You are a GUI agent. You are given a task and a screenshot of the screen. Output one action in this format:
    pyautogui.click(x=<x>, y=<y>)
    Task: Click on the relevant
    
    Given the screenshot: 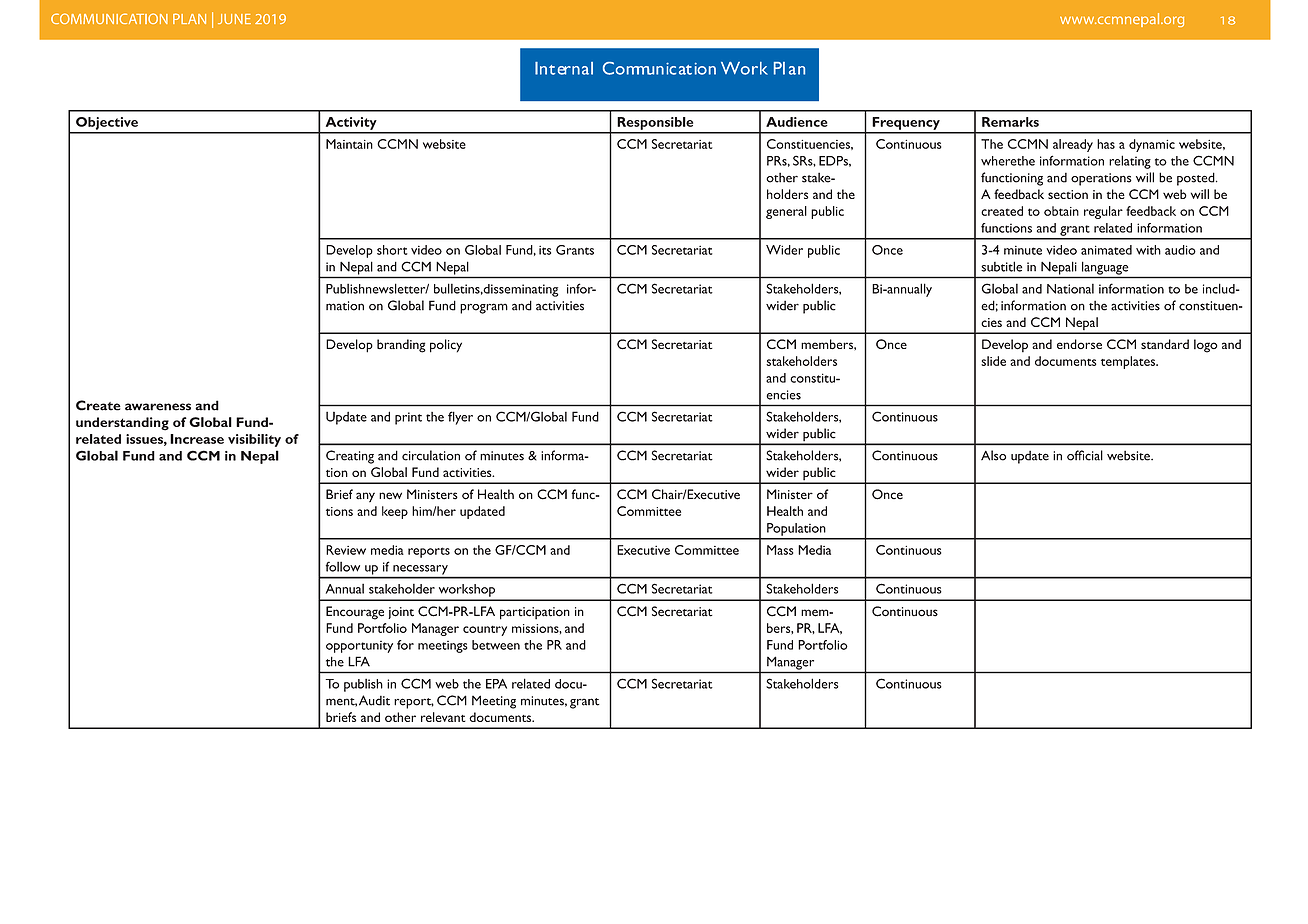 What is the action you would take?
    pyautogui.click(x=443, y=717)
